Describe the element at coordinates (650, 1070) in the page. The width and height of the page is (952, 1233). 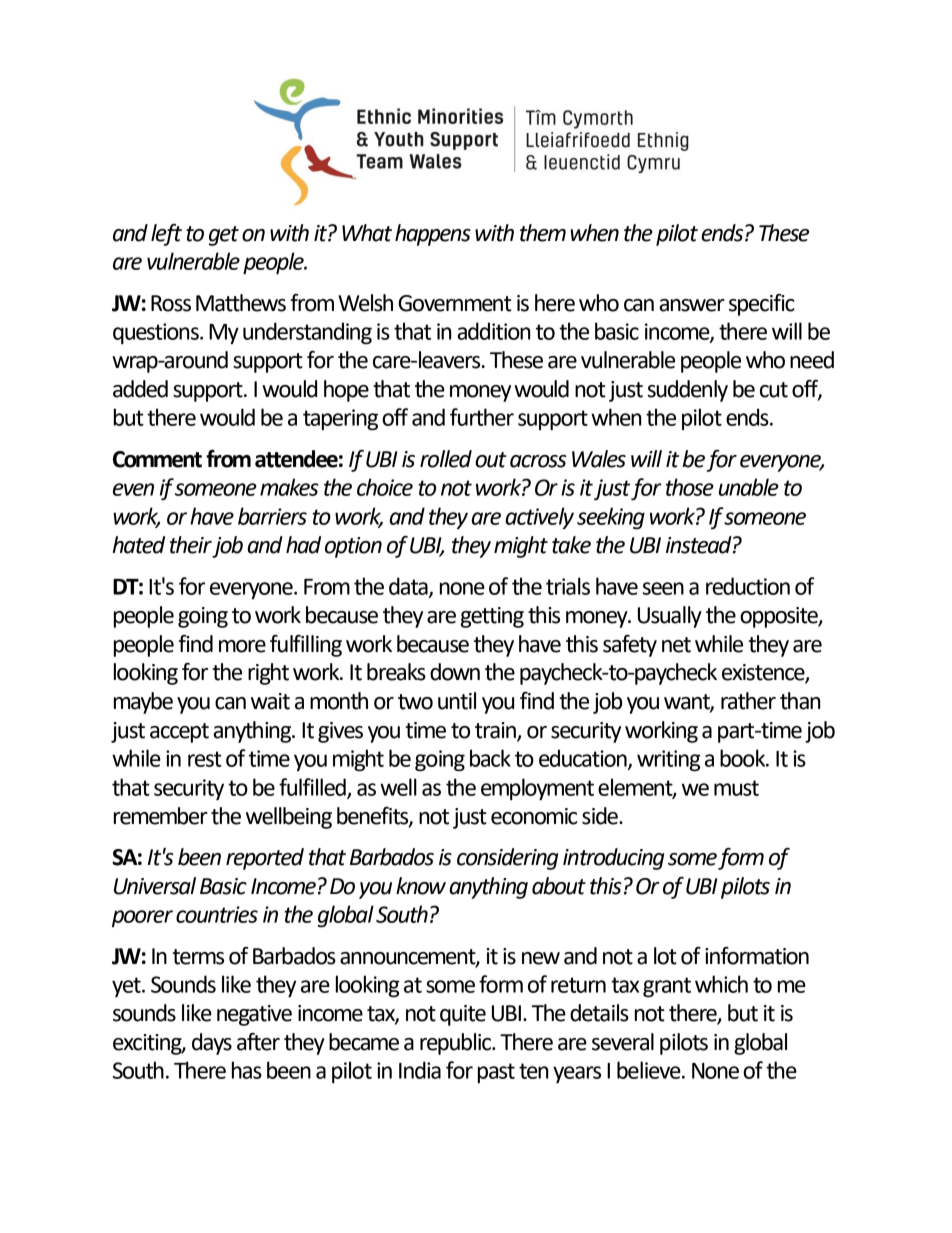
I see `believe` at that location.
